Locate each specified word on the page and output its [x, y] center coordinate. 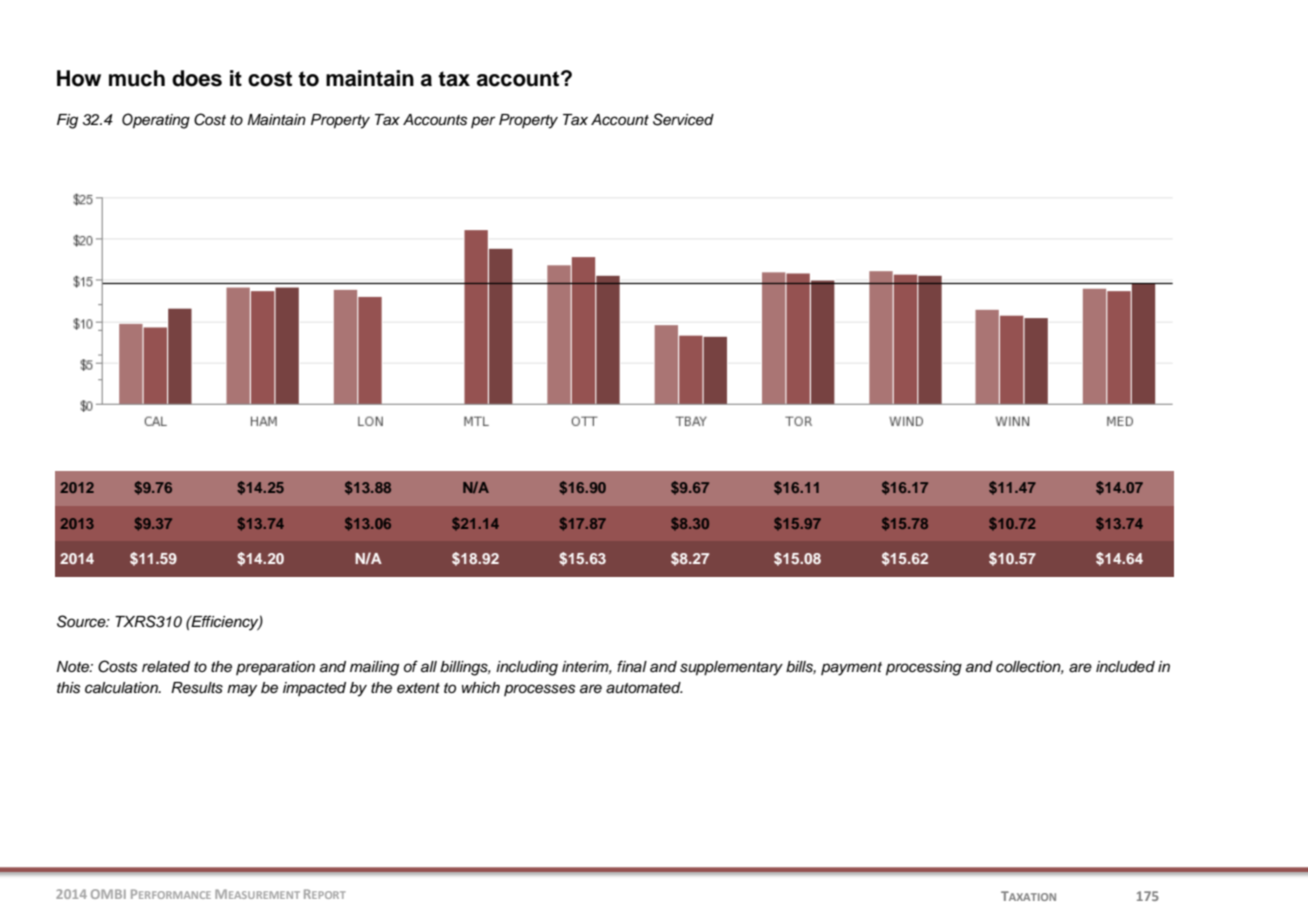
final [632, 666]
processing [924, 668]
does [197, 78]
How [79, 78]
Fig [67, 121]
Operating [156, 121]
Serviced [683, 119]
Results [197, 688]
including [527, 668]
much [137, 78]
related [166, 666]
